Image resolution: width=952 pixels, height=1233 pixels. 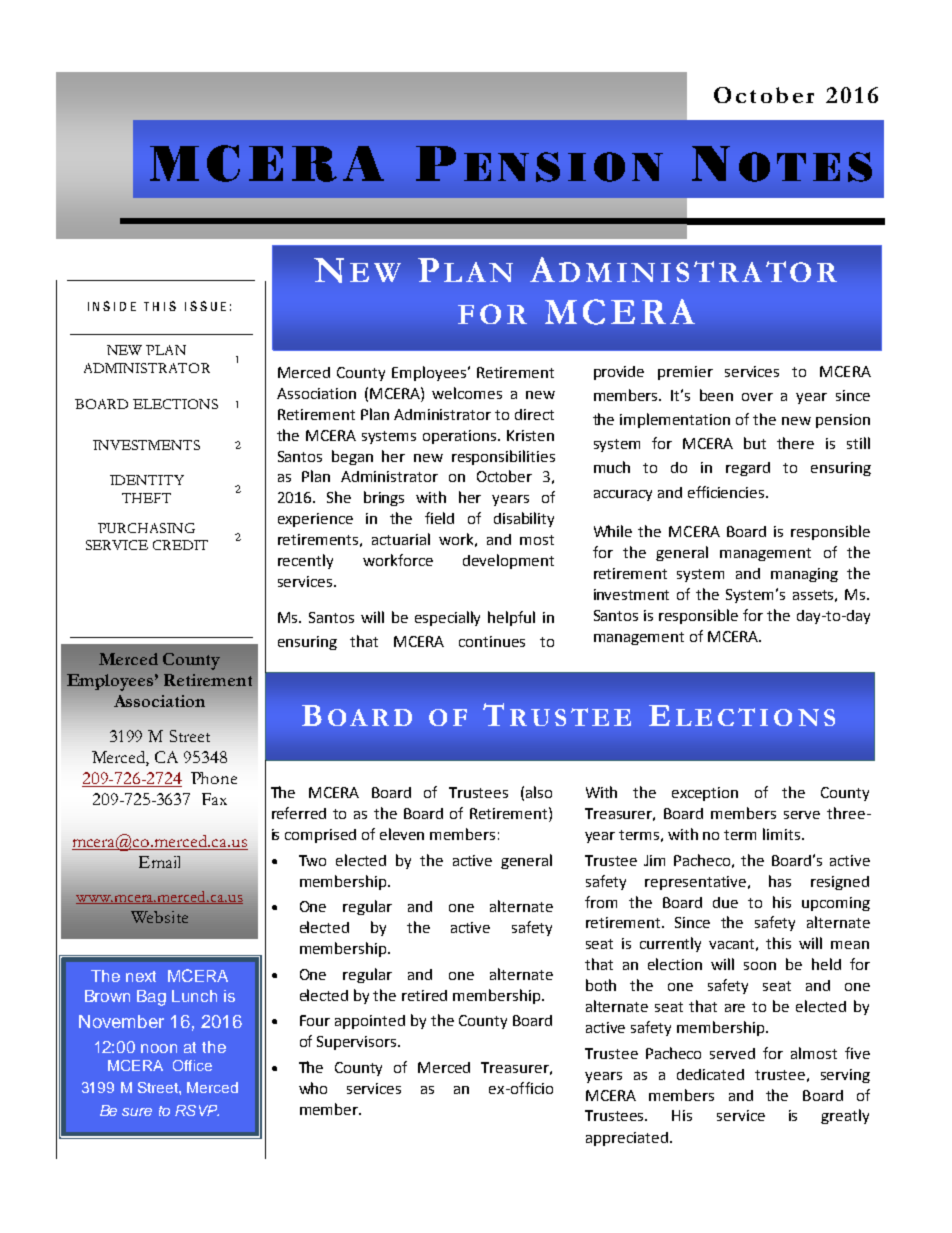 What do you see at coordinates (197, 1110) in the image?
I see `RSVP` at bounding box center [197, 1110].
